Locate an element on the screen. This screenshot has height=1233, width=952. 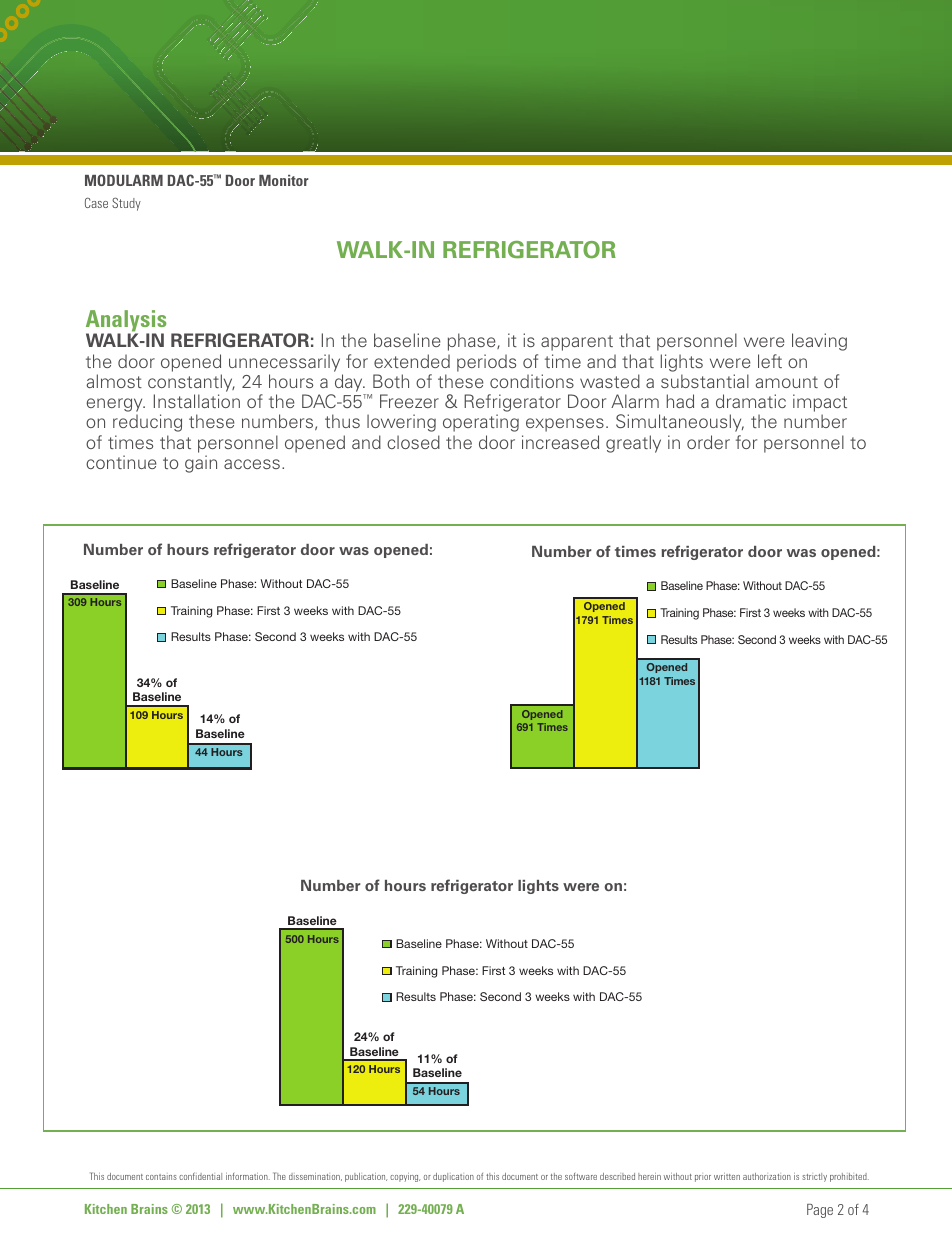
gain is located at coordinates (201, 464).
